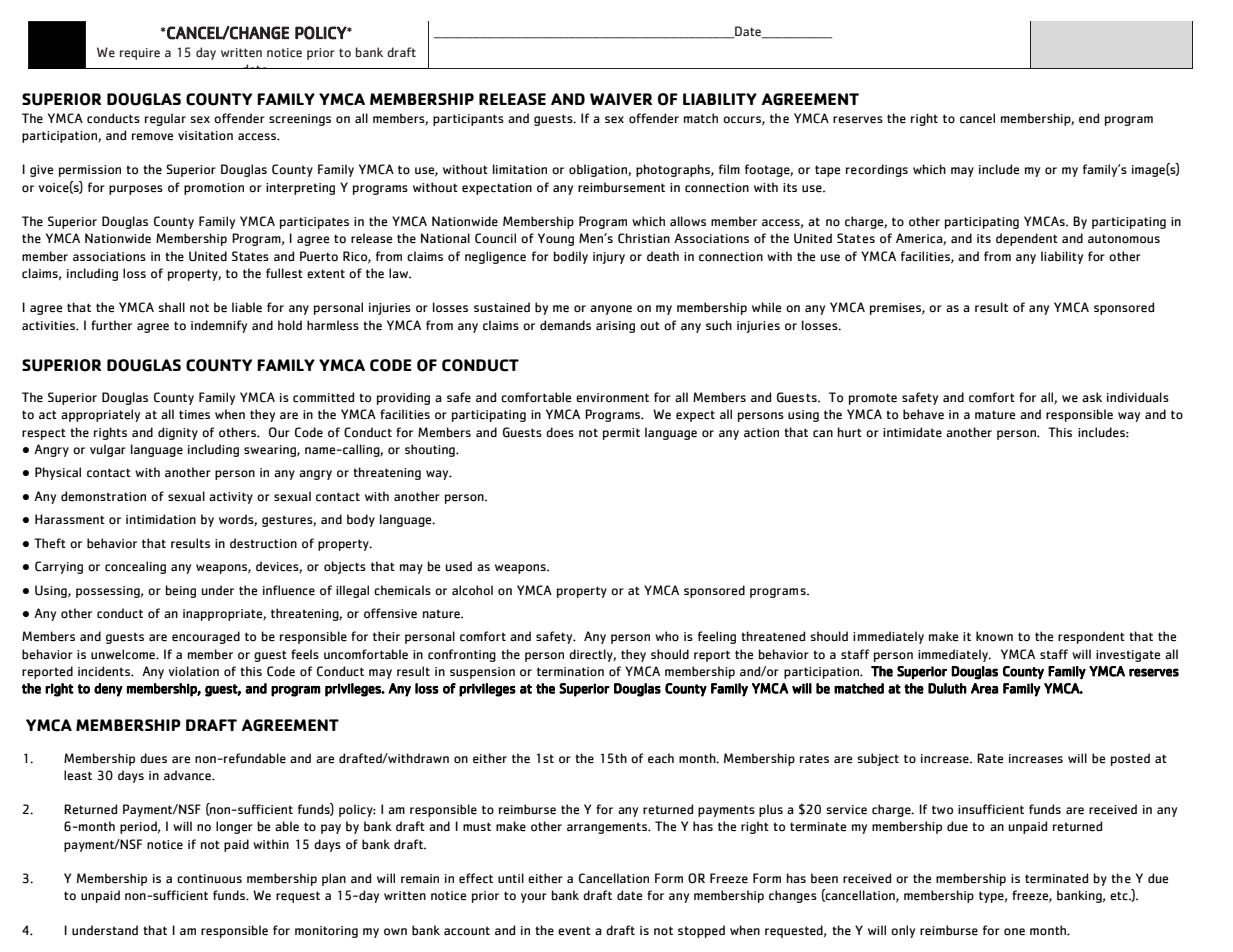 This screenshot has height=952, width=1233. What do you see at coordinates (621, 99) in the screenshot?
I see `WAIVER` at bounding box center [621, 99].
